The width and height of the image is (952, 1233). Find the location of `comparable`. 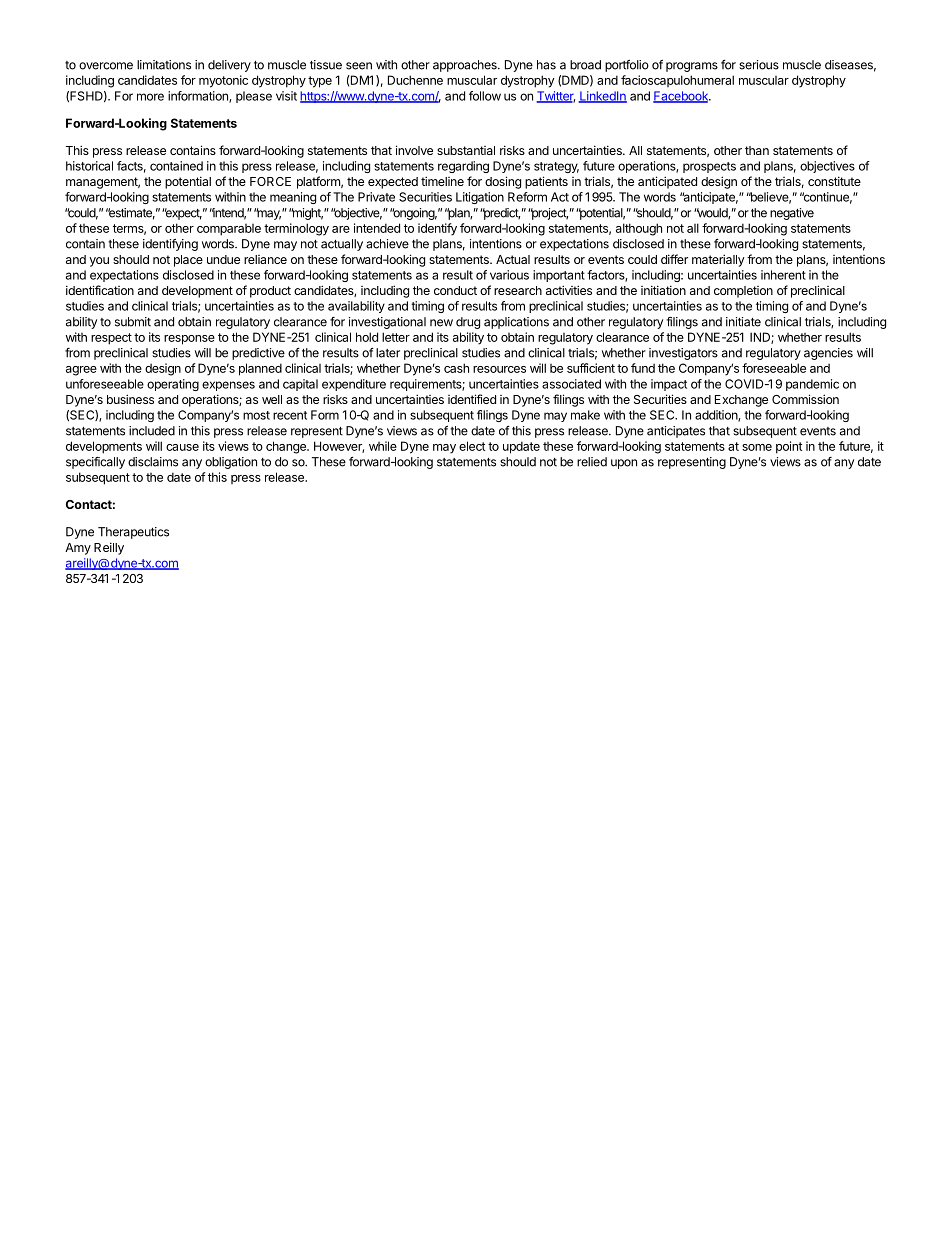

comparable is located at coordinates (229, 230).
